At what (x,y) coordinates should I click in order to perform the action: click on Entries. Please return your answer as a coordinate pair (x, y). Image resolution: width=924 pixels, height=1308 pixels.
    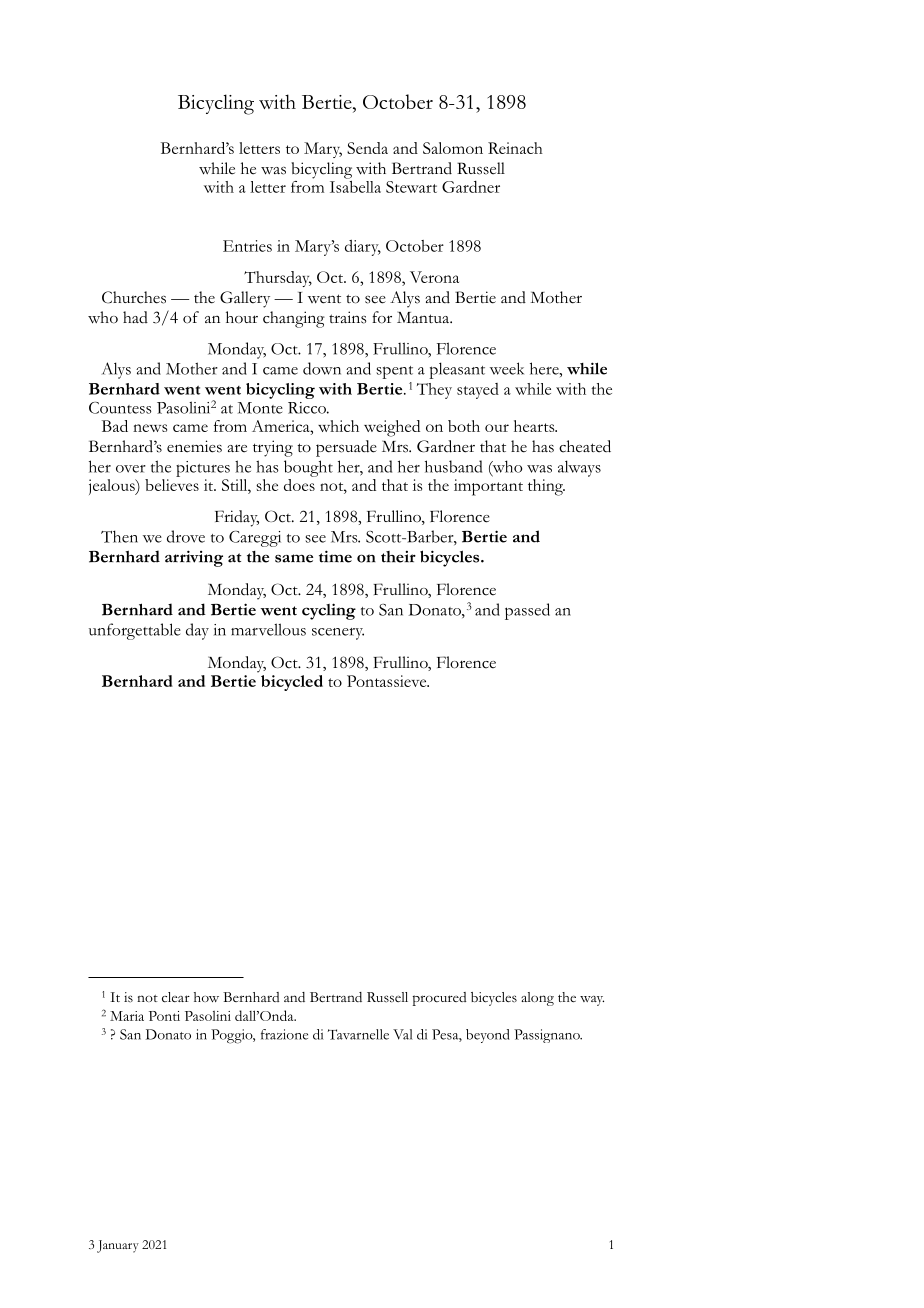
    Looking at the image, I should click on (247, 246).
